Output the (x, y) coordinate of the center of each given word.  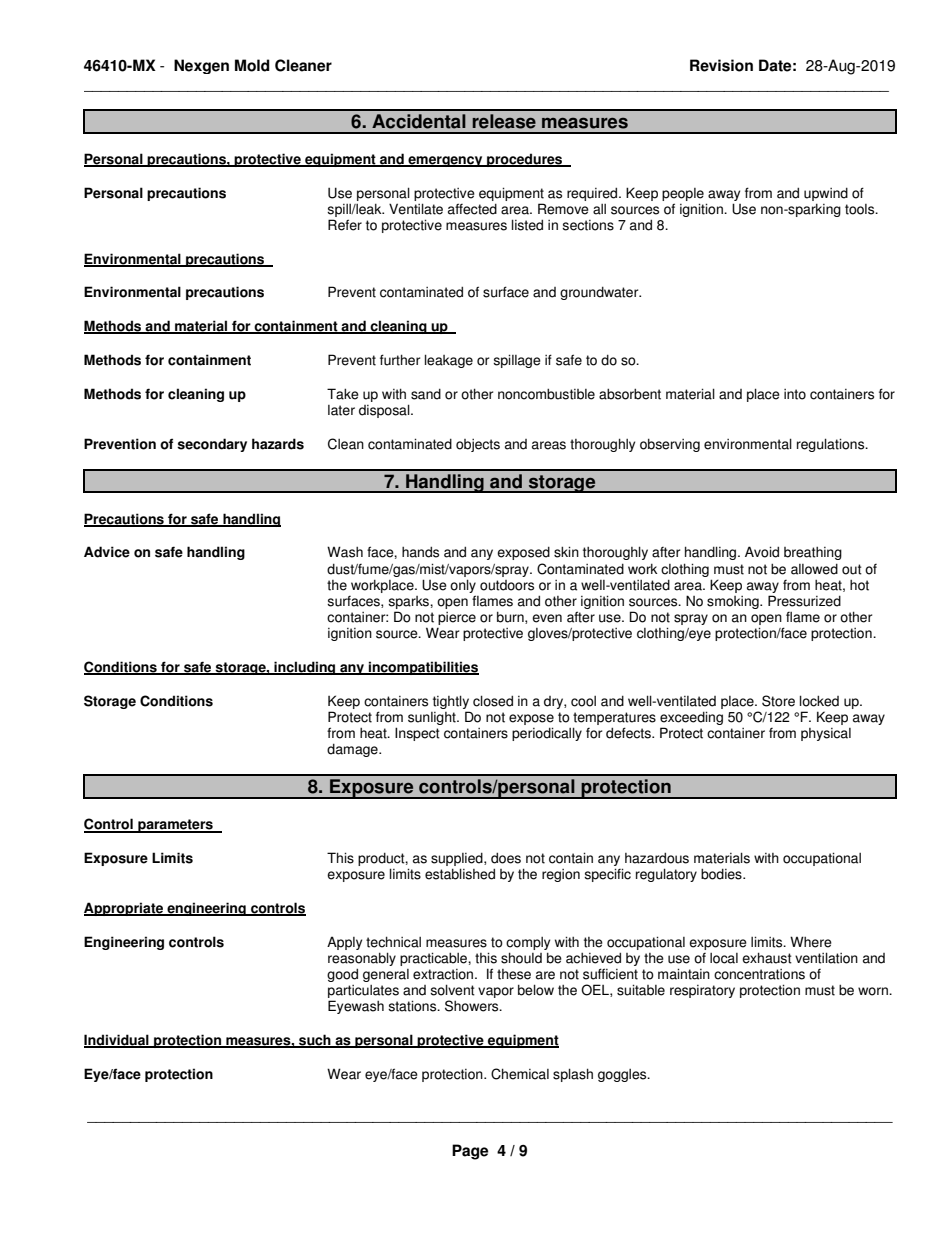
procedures (525, 160)
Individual (117, 1041)
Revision (721, 65)
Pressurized (804, 601)
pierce (457, 618)
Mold (252, 65)
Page (470, 1152)
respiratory (702, 991)
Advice (107, 552)
